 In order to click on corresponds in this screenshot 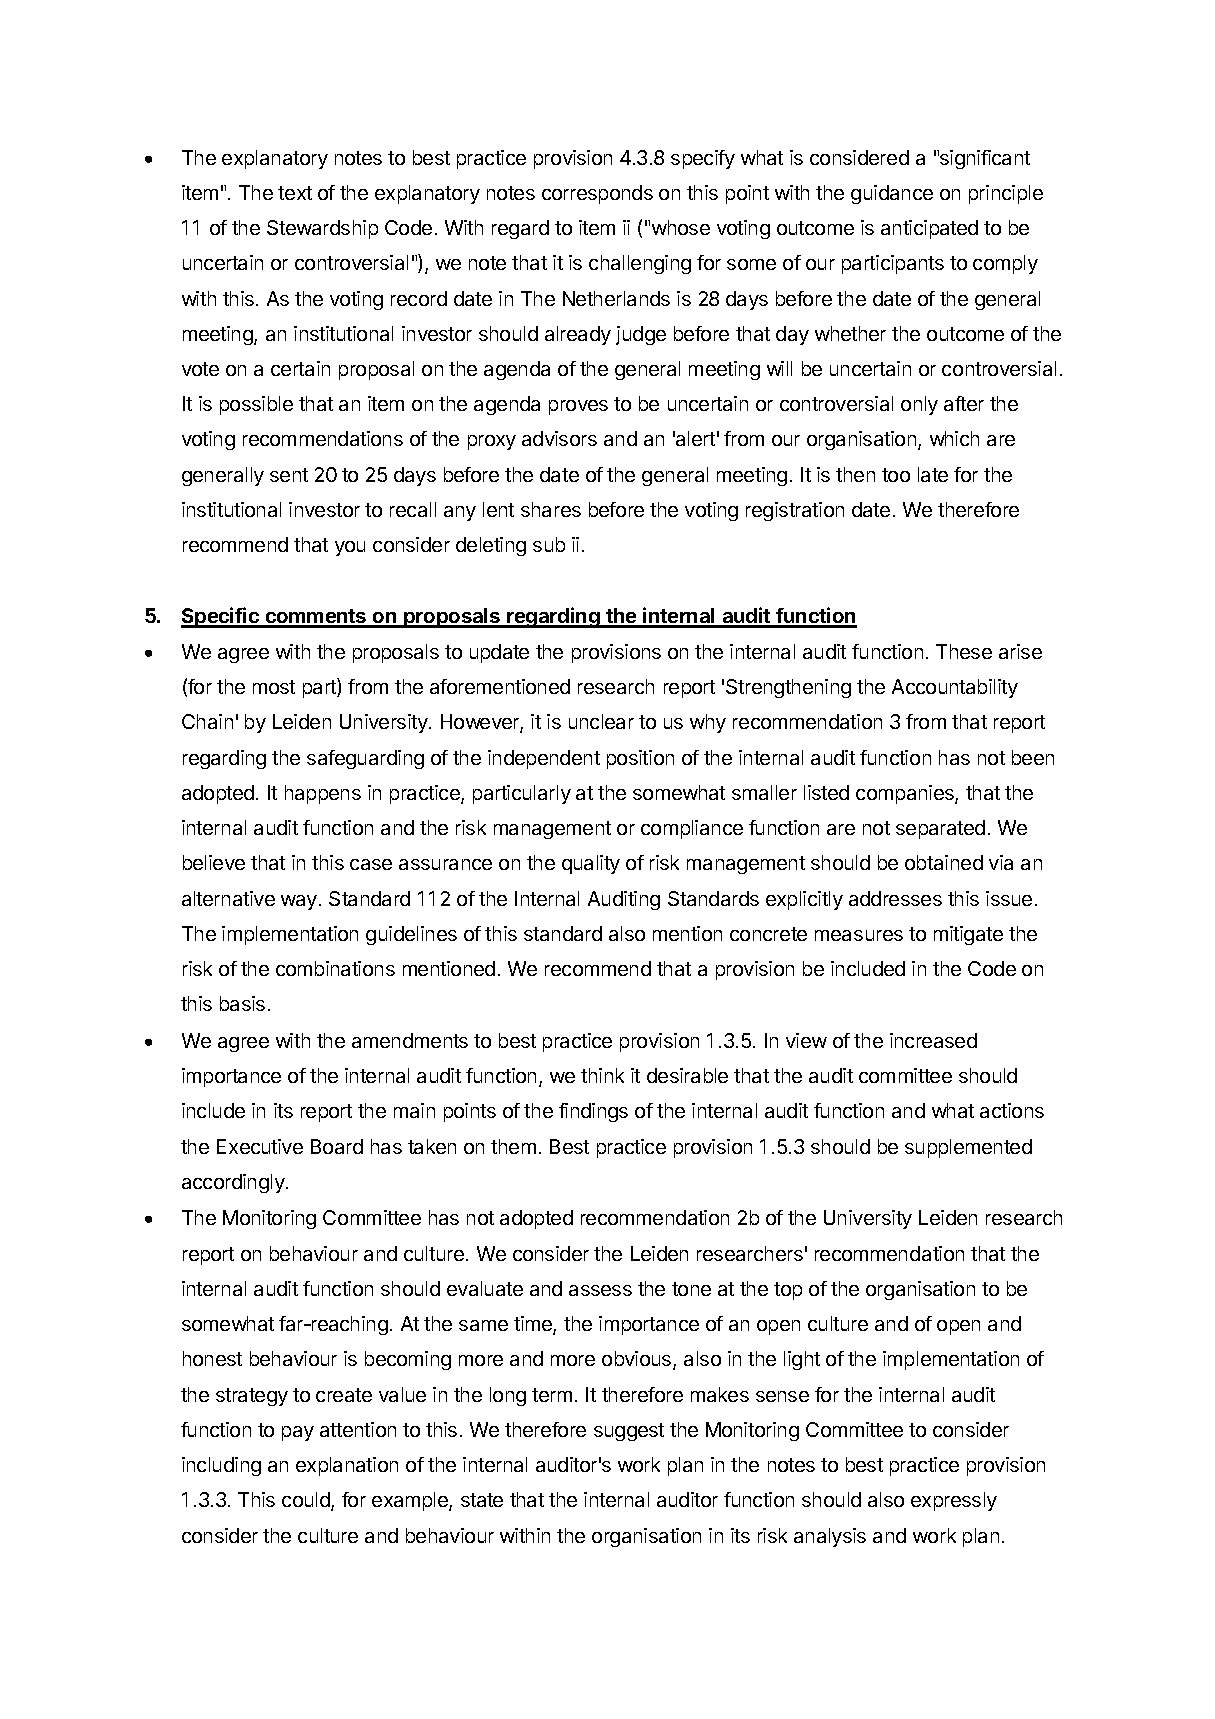, I will do `click(597, 194)`.
